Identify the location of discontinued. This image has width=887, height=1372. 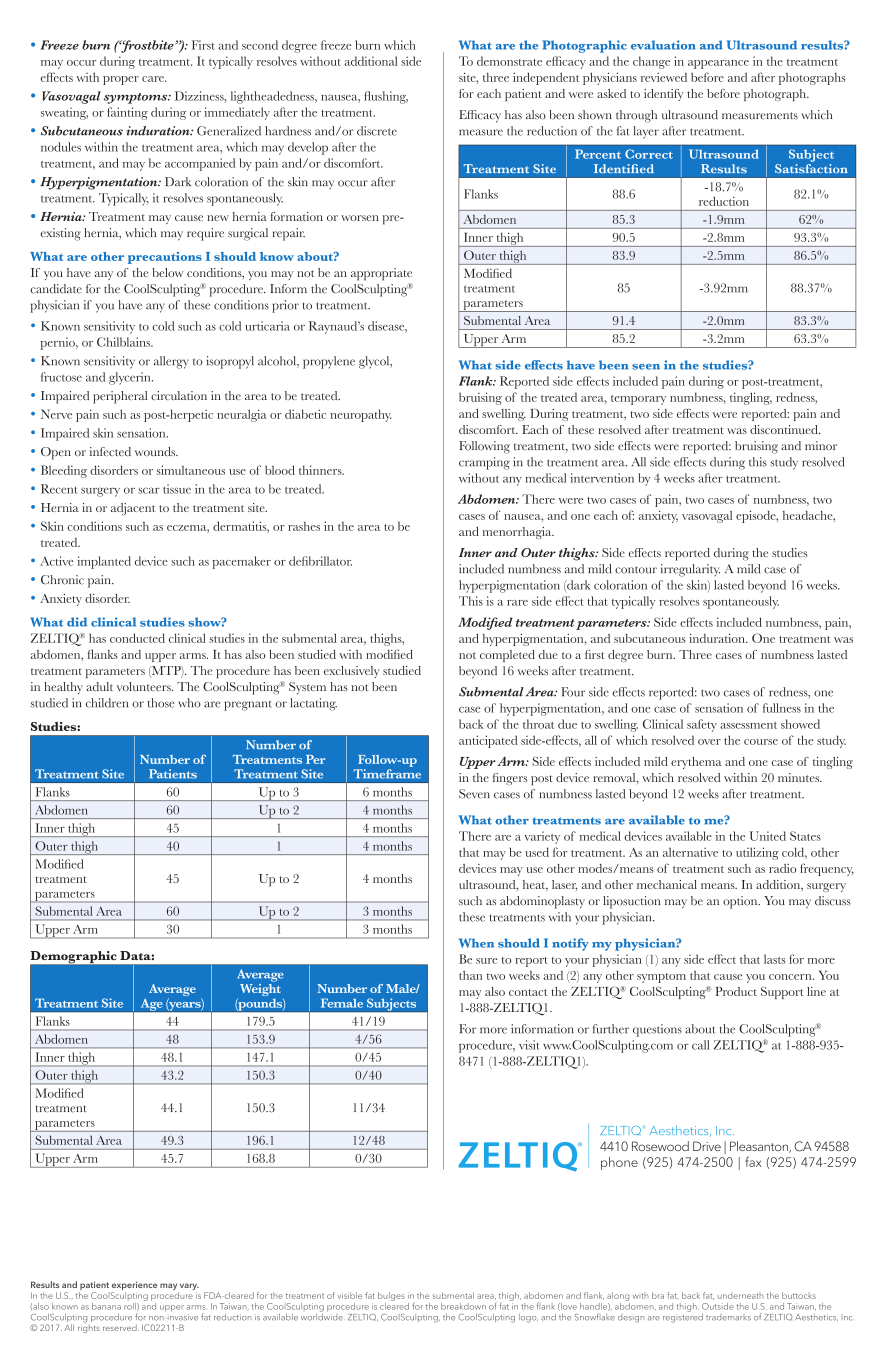
(785, 429).
